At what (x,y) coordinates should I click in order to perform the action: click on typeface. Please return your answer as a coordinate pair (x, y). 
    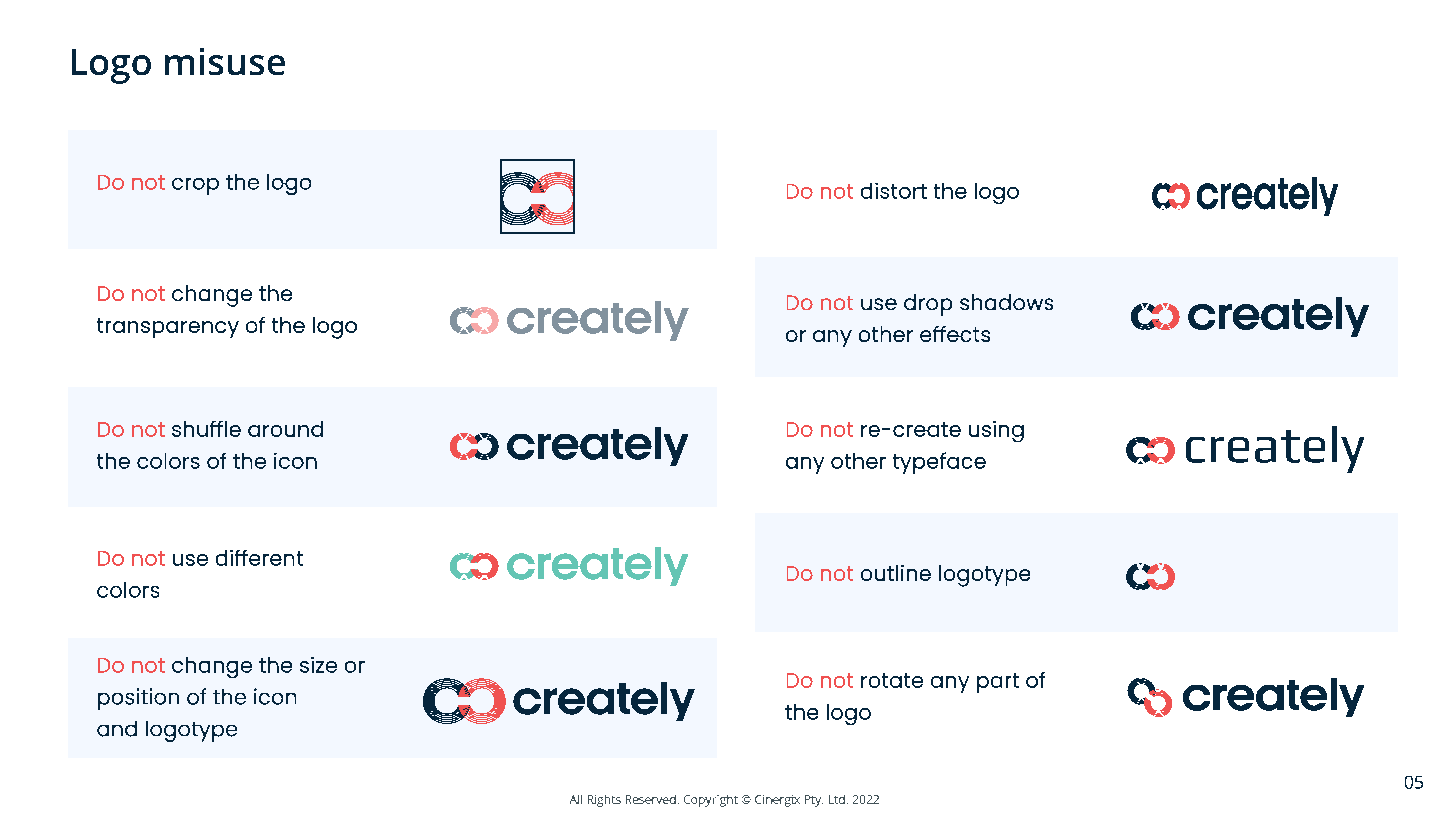
    Looking at the image, I should click on (939, 463).
